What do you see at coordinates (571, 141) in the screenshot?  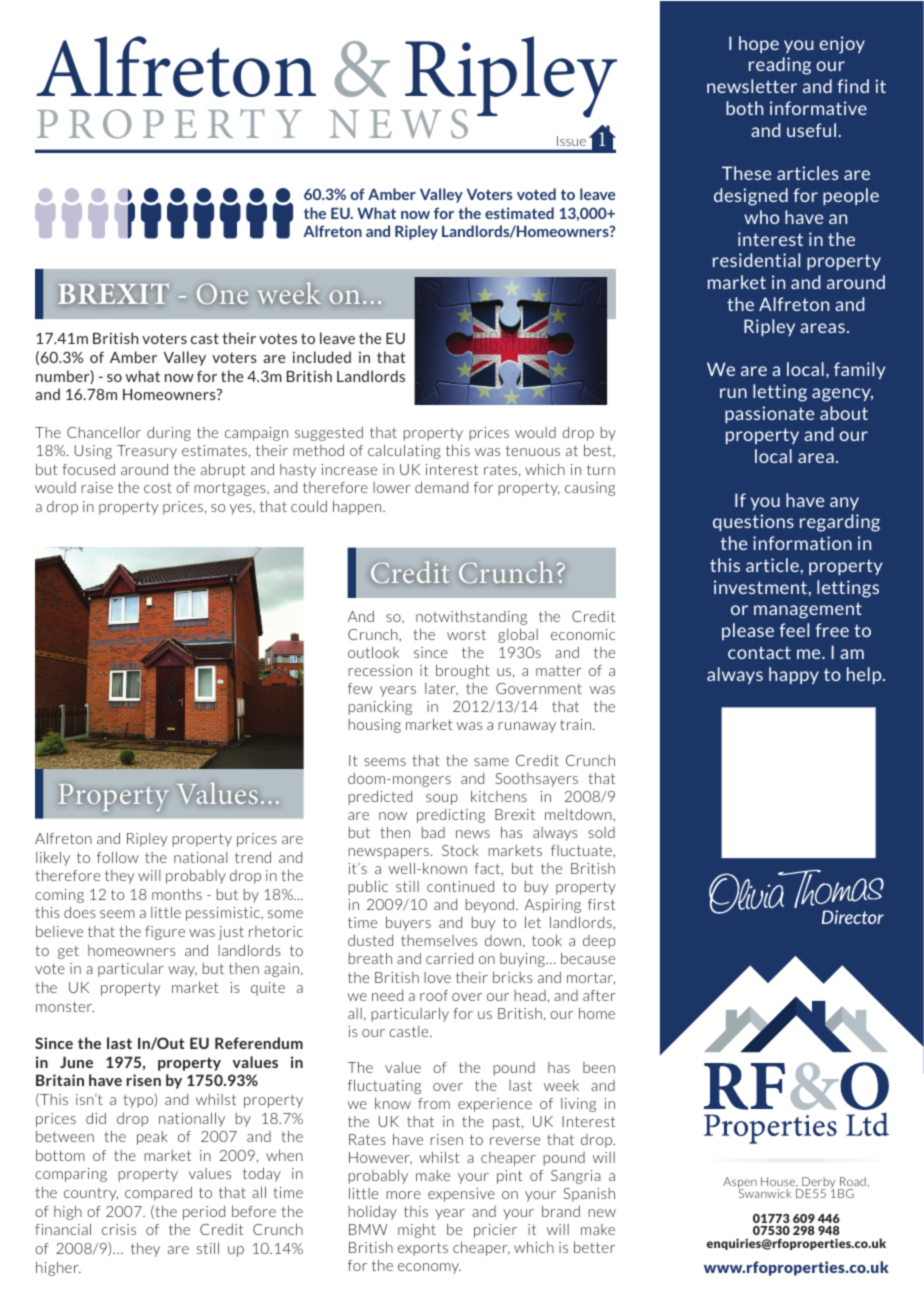 I see `Issue` at bounding box center [571, 141].
